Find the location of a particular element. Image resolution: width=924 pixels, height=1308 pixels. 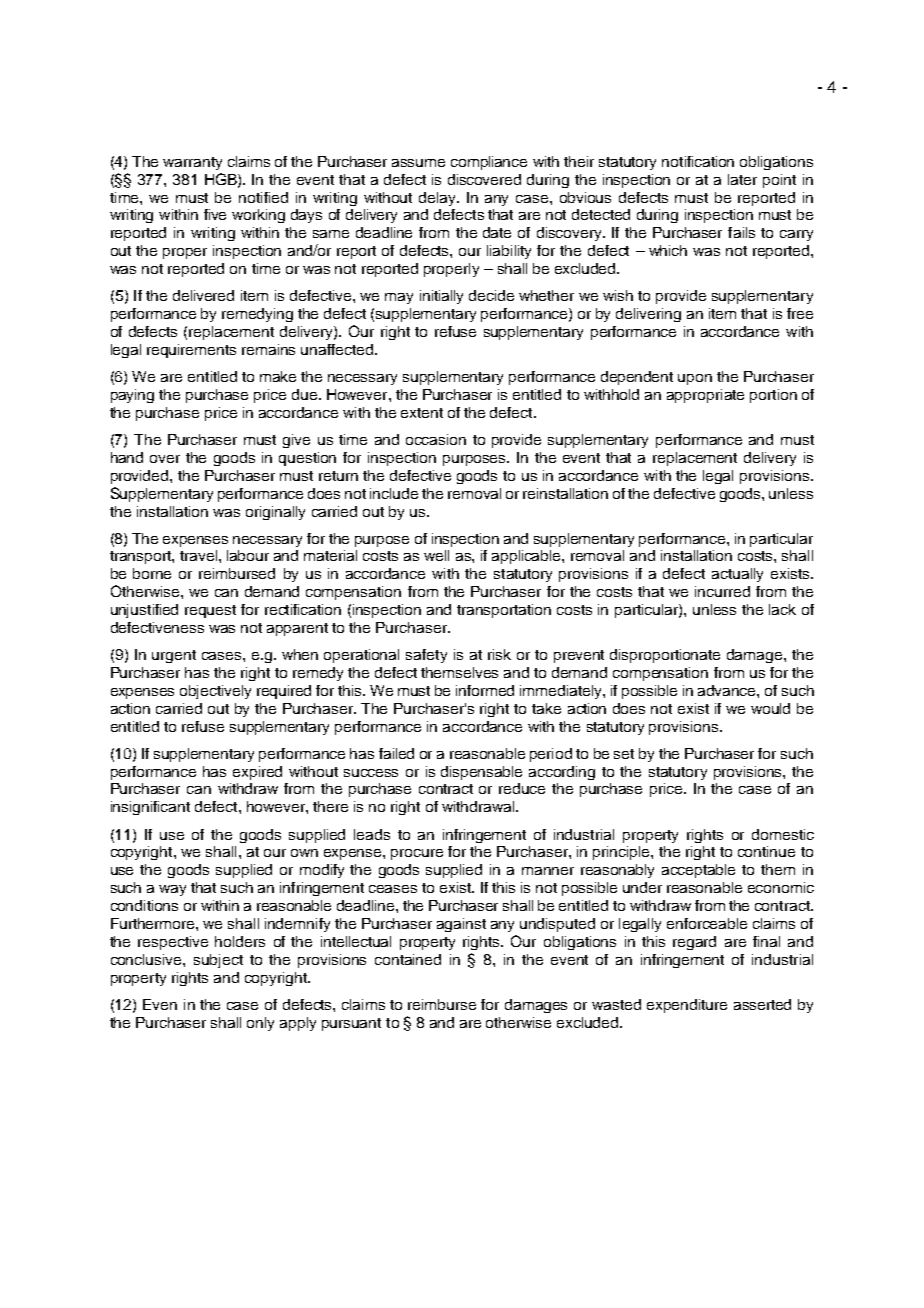

contained is located at coordinates (408, 959).
